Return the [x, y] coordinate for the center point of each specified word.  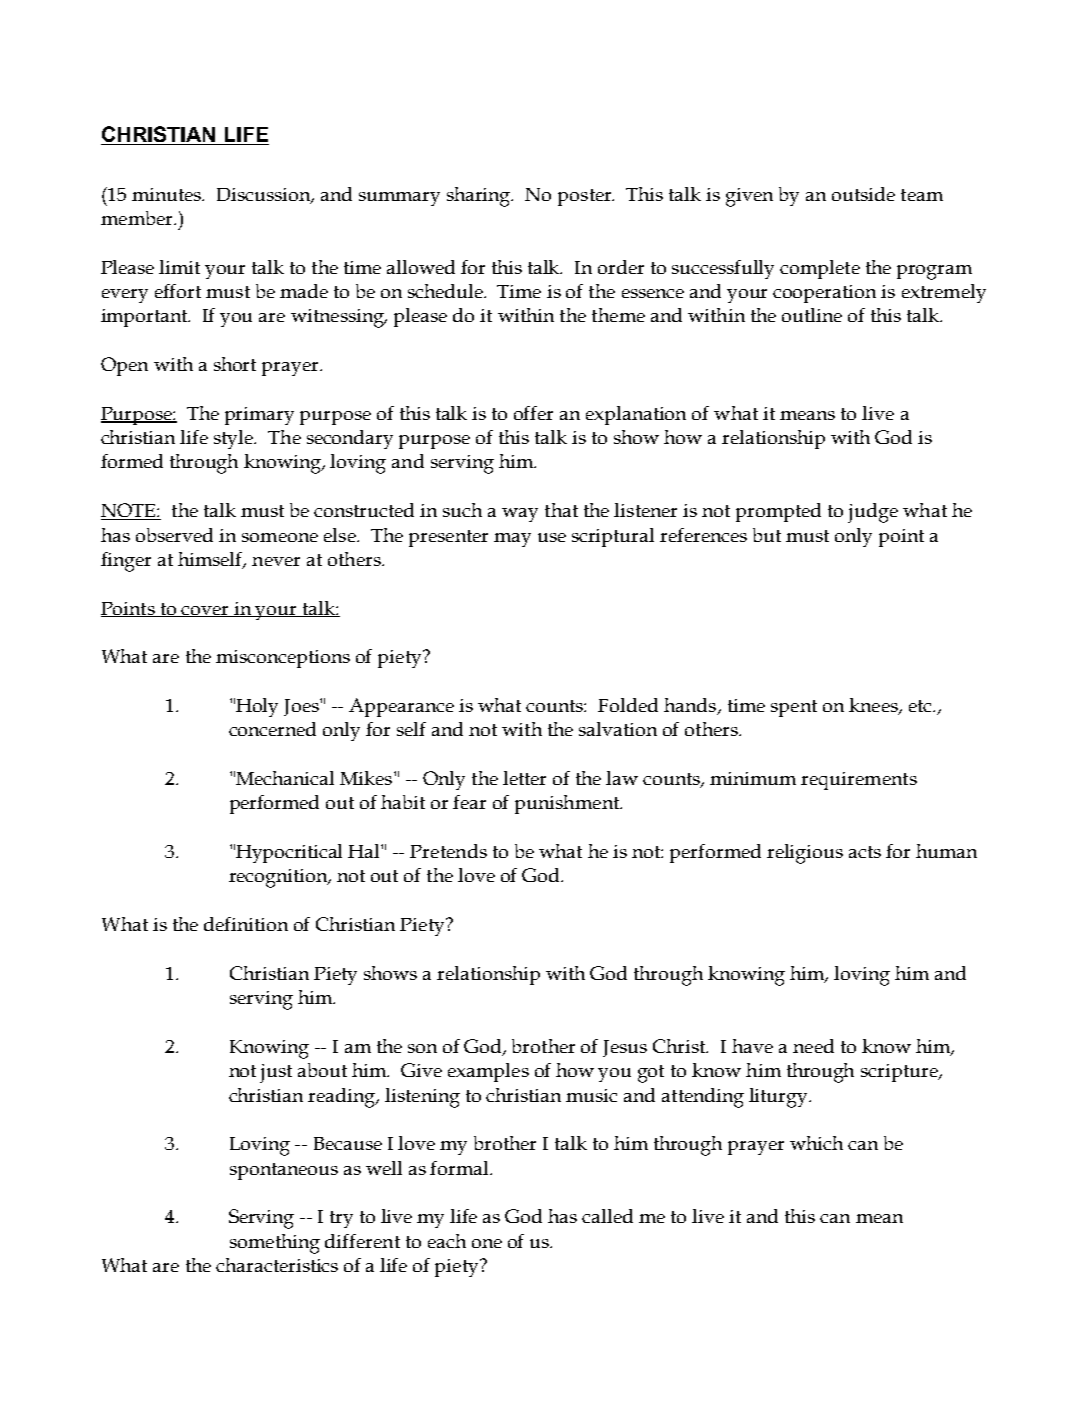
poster [586, 197]
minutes [168, 194]
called [607, 1216]
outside [863, 194]
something [275, 1244]
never [276, 561]
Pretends [448, 851]
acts [865, 852]
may [512, 540]
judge [873, 513]
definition [246, 924]
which [816, 1143]
